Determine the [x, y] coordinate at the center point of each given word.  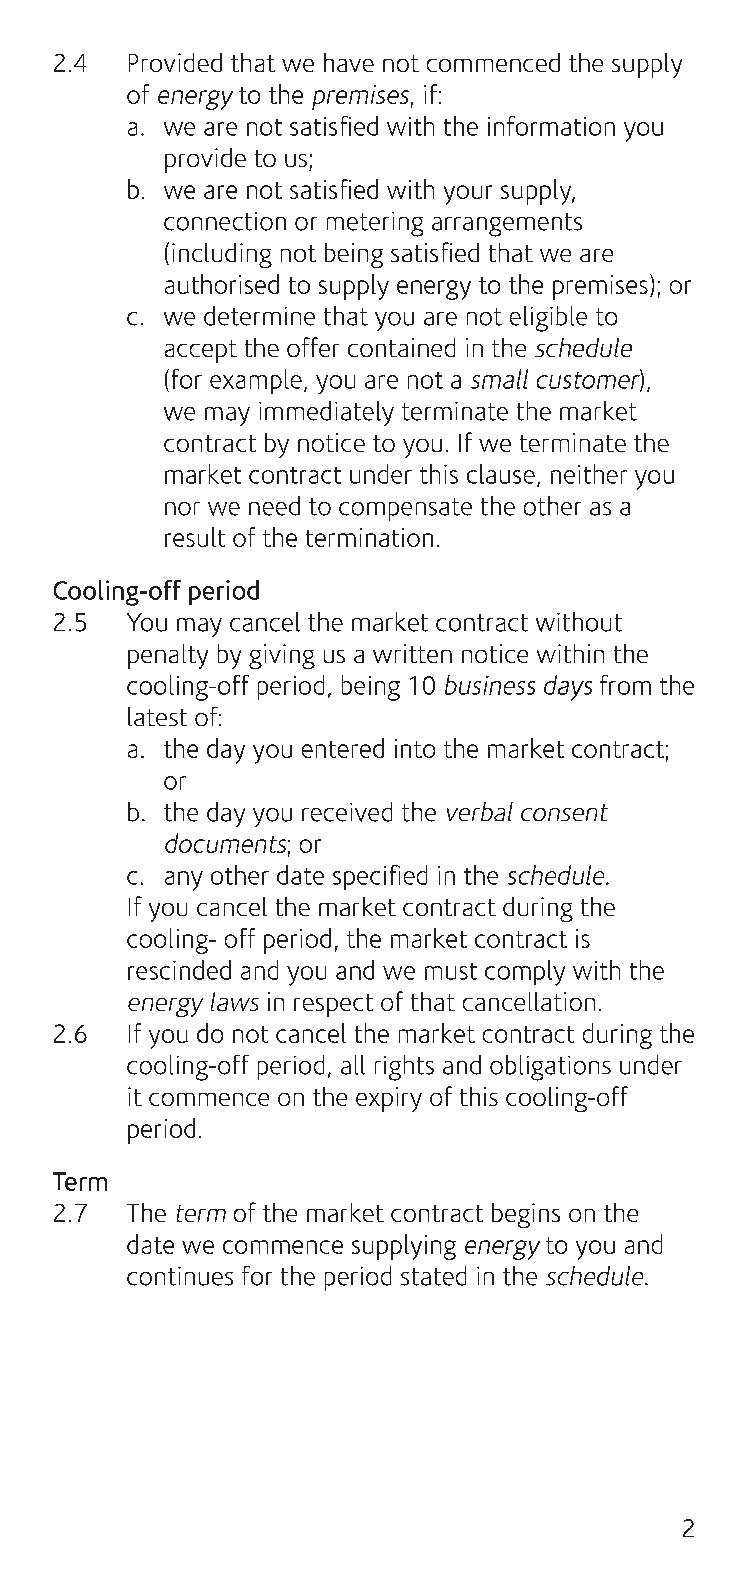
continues [180, 1276]
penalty [168, 656]
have [349, 62]
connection [225, 221]
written [412, 653]
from [625, 685]
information [551, 126]
